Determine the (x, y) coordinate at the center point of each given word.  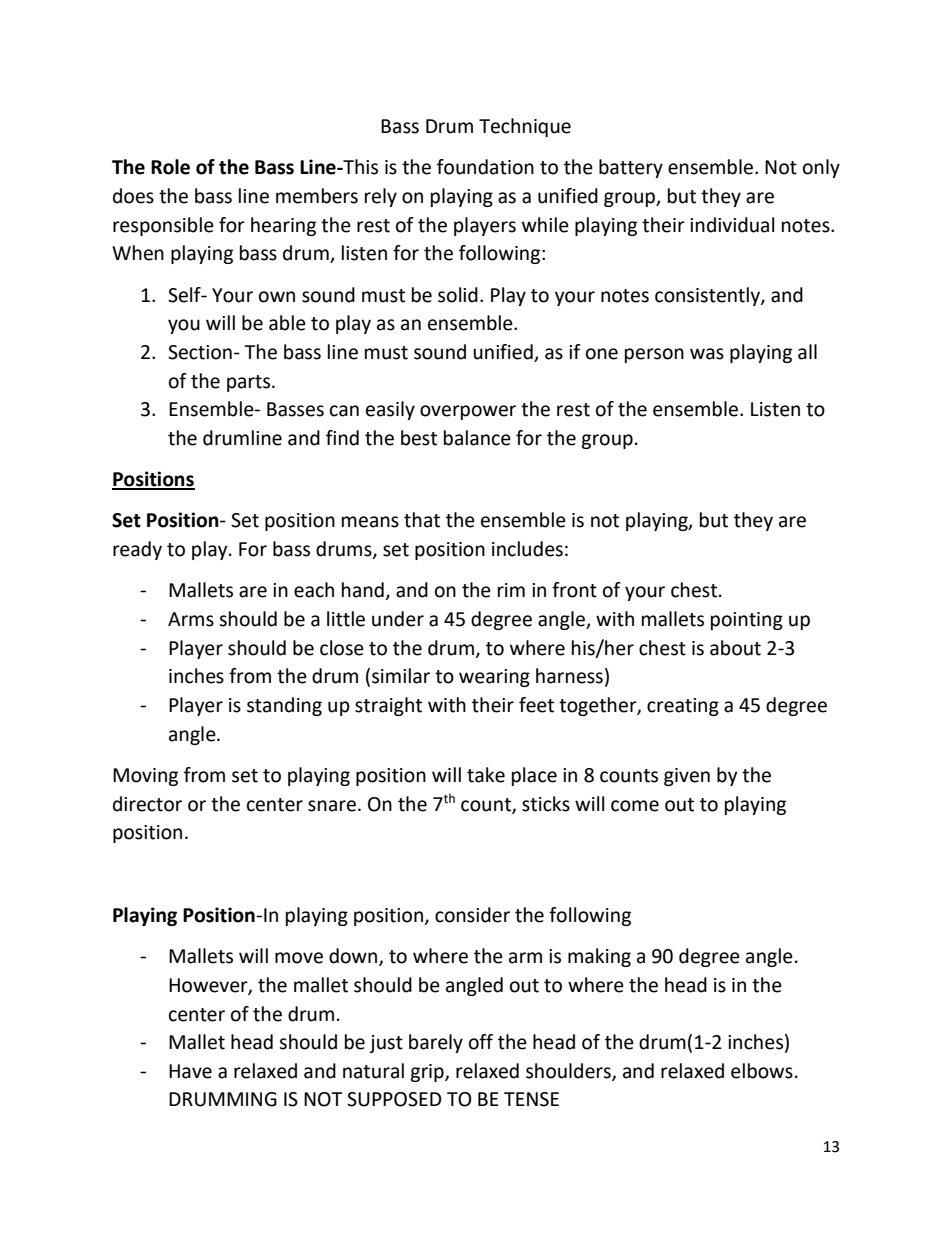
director (147, 804)
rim (511, 590)
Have (190, 1071)
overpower (468, 412)
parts (250, 383)
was (707, 354)
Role (170, 167)
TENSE (531, 1099)
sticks (546, 804)
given (687, 777)
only (821, 168)
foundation (485, 167)
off (481, 1042)
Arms (191, 619)
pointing (747, 621)
